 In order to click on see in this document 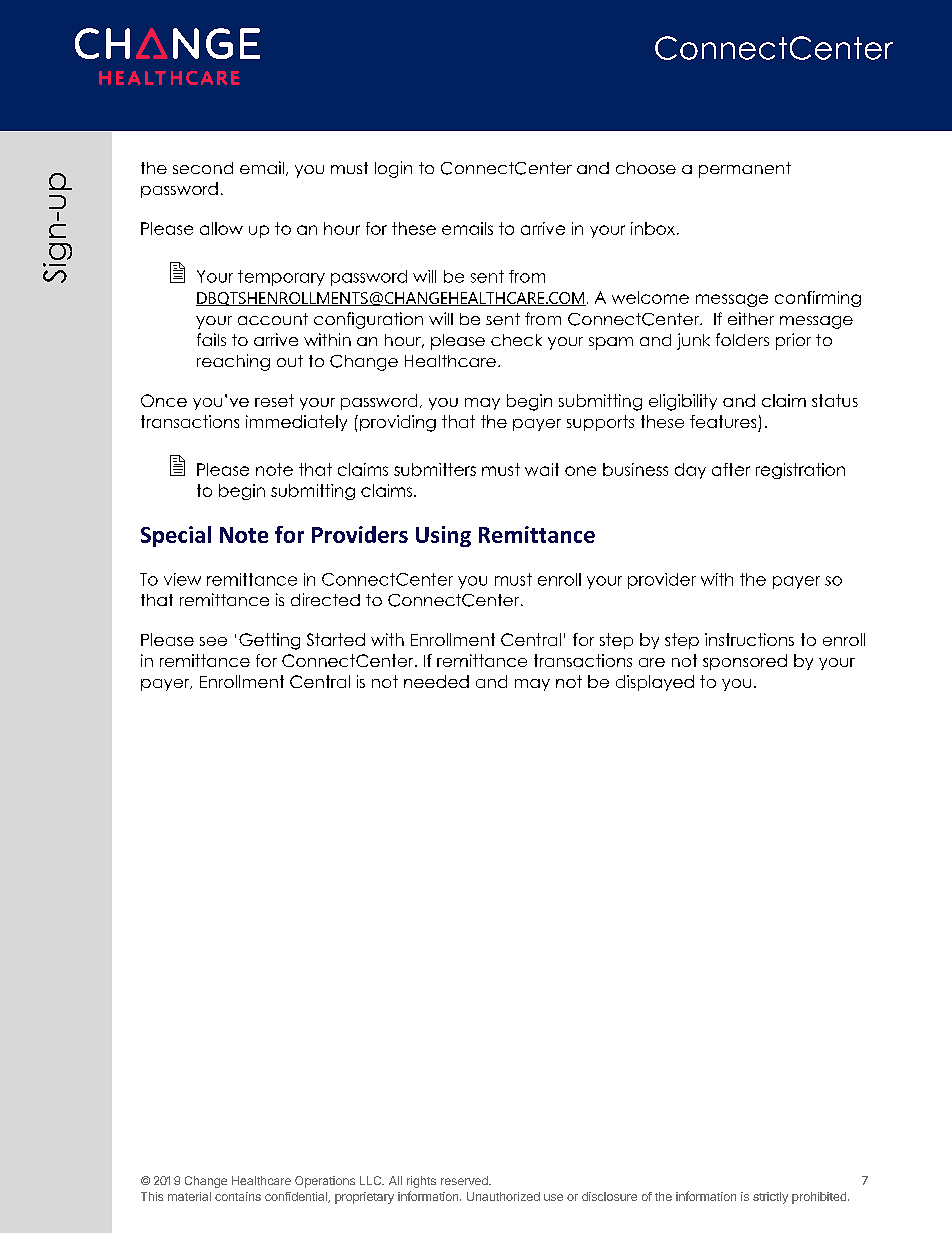, I will do `click(213, 641)`.
